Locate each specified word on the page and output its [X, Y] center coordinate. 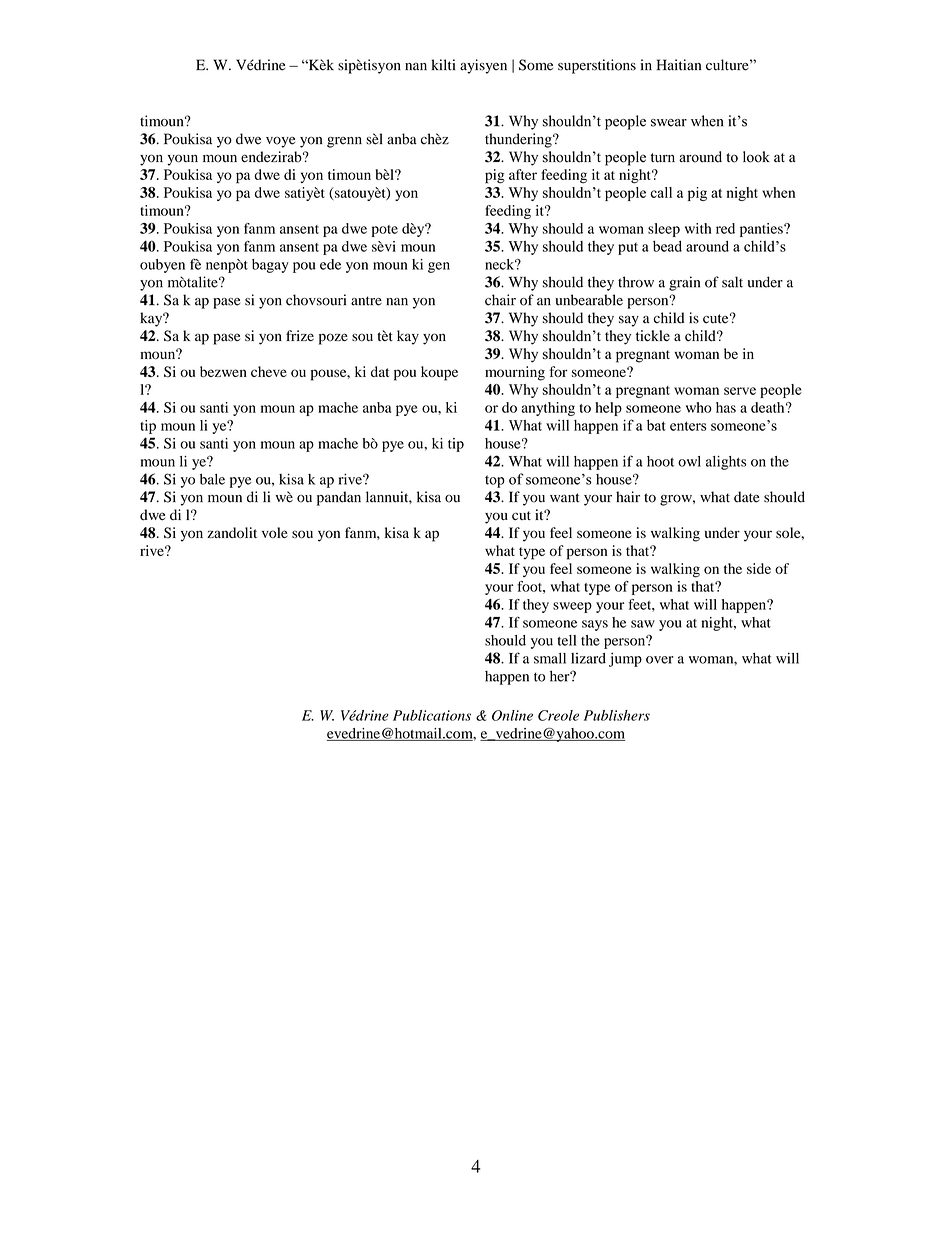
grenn [344, 142]
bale [212, 479]
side [759, 568]
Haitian [679, 65]
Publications [432, 715]
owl [689, 461]
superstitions [597, 66]
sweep [572, 607]
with [698, 228]
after [523, 174]
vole [275, 532]
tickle [653, 336]
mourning [515, 373]
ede [330, 264]
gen [439, 267]
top [495, 481]
